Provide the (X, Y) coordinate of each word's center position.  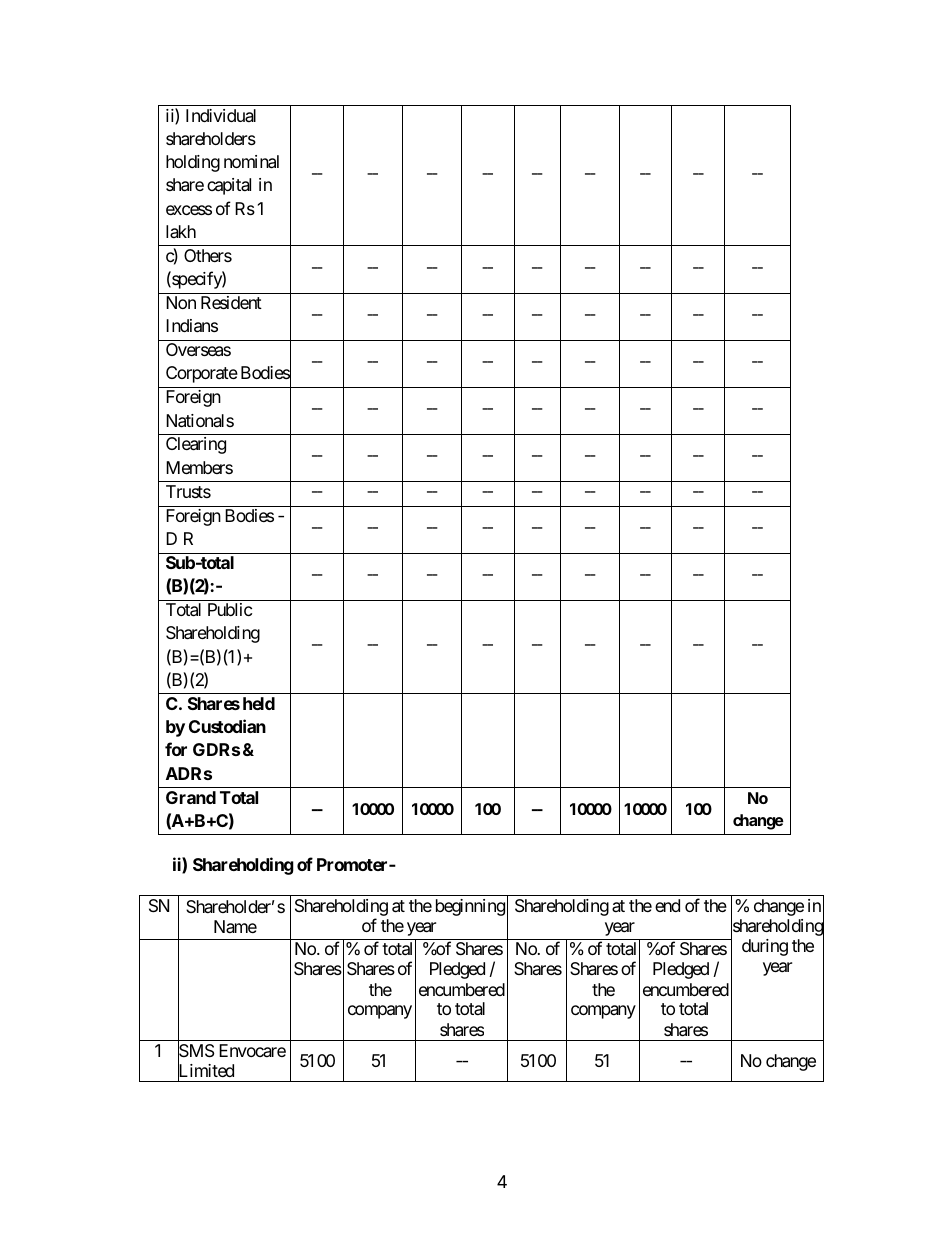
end (667, 905)
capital (229, 186)
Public (230, 609)
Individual (221, 115)
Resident (231, 302)
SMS (196, 1051)
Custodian (227, 726)
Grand (191, 797)
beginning (470, 907)
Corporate (202, 374)
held (259, 703)
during (765, 947)
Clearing (196, 445)
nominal (251, 162)
